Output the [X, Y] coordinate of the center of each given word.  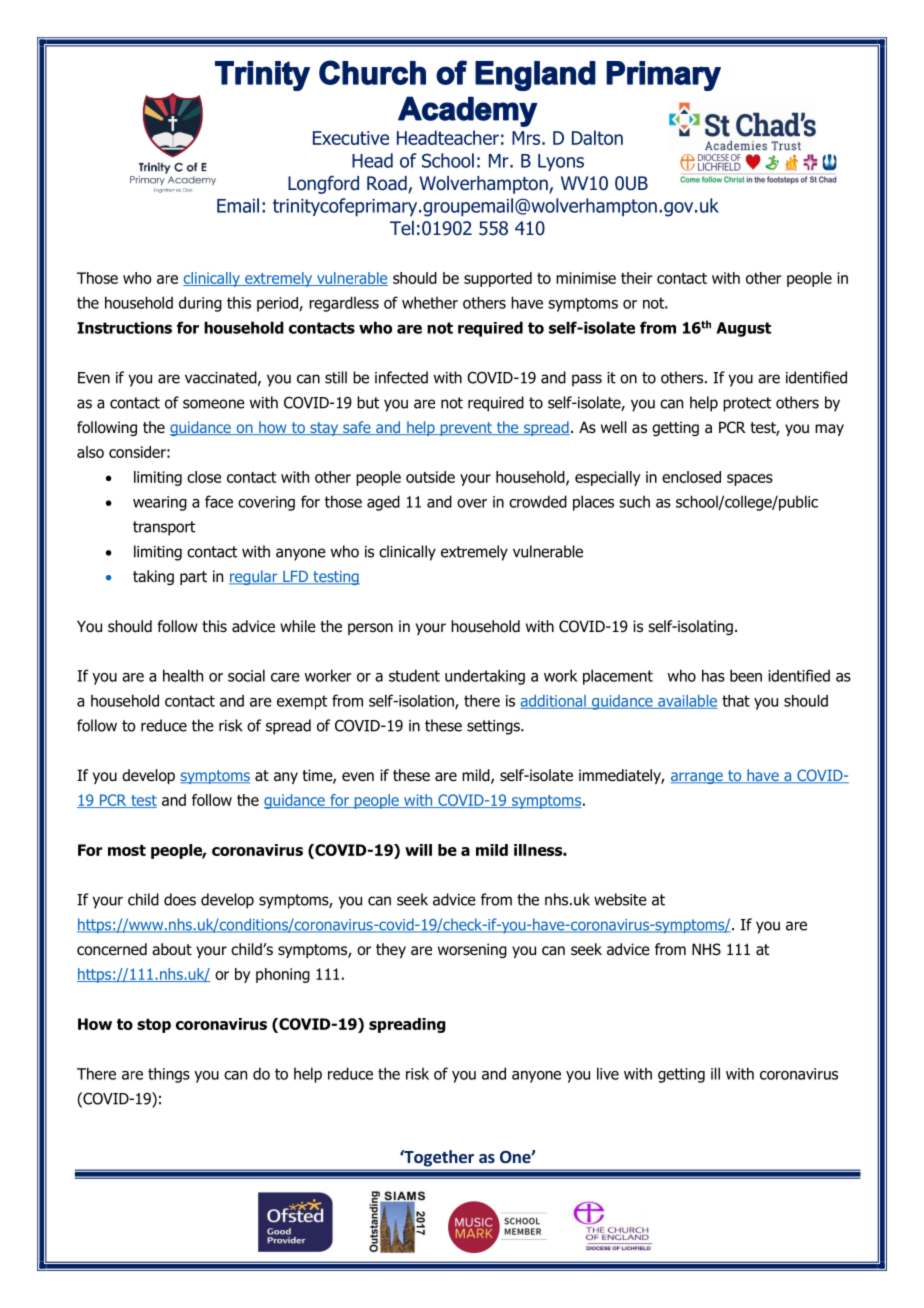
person [370, 629]
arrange [697, 778]
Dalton [597, 137]
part [193, 578]
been [746, 675]
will [418, 850]
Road [388, 184]
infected [401, 377]
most [127, 850]
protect [747, 404]
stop [154, 1026]
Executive [351, 138]
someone [214, 404]
